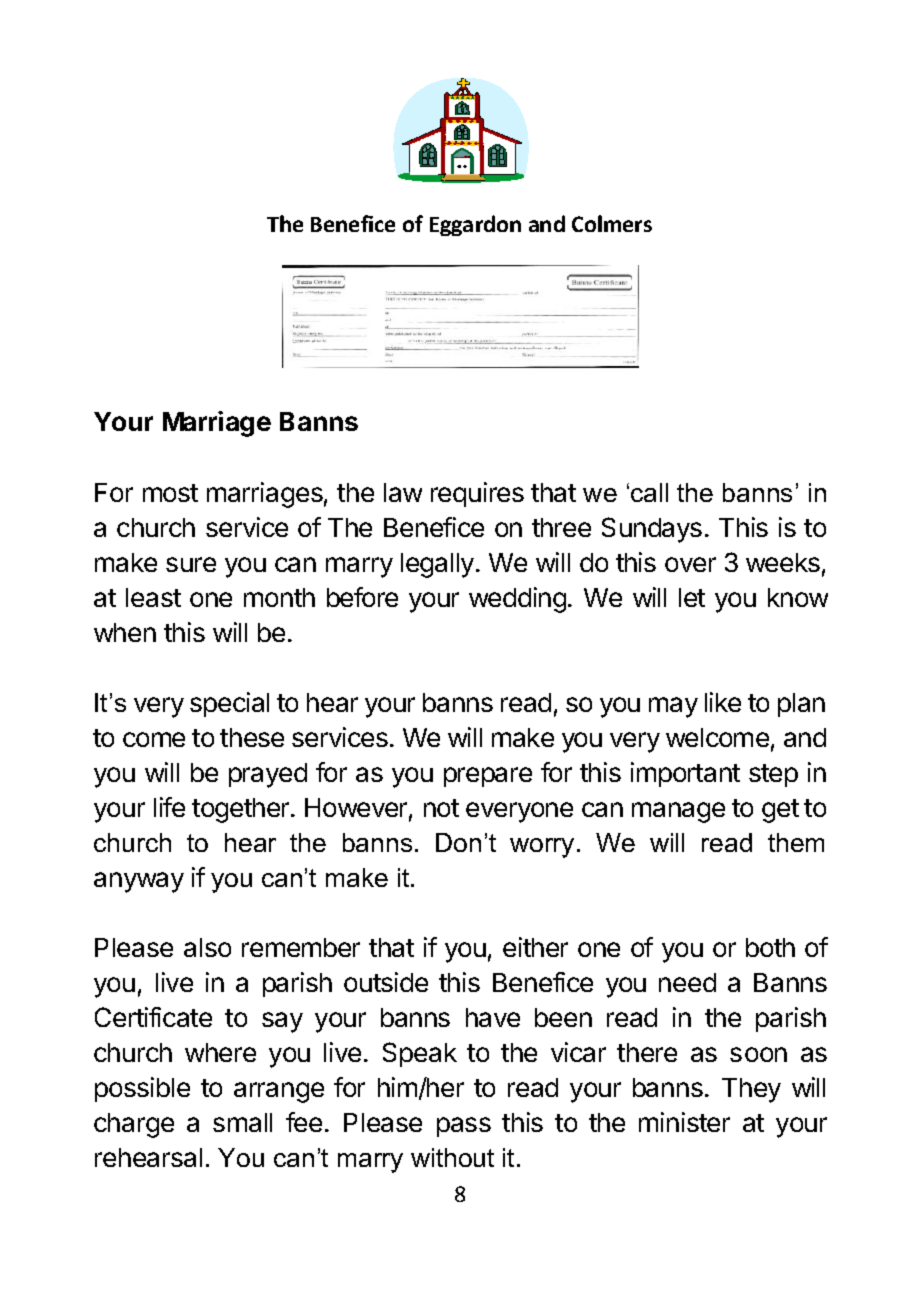 The height and width of the document is (1313, 924). What do you see at coordinates (386, 982) in the document?
I see `outside` at bounding box center [386, 982].
